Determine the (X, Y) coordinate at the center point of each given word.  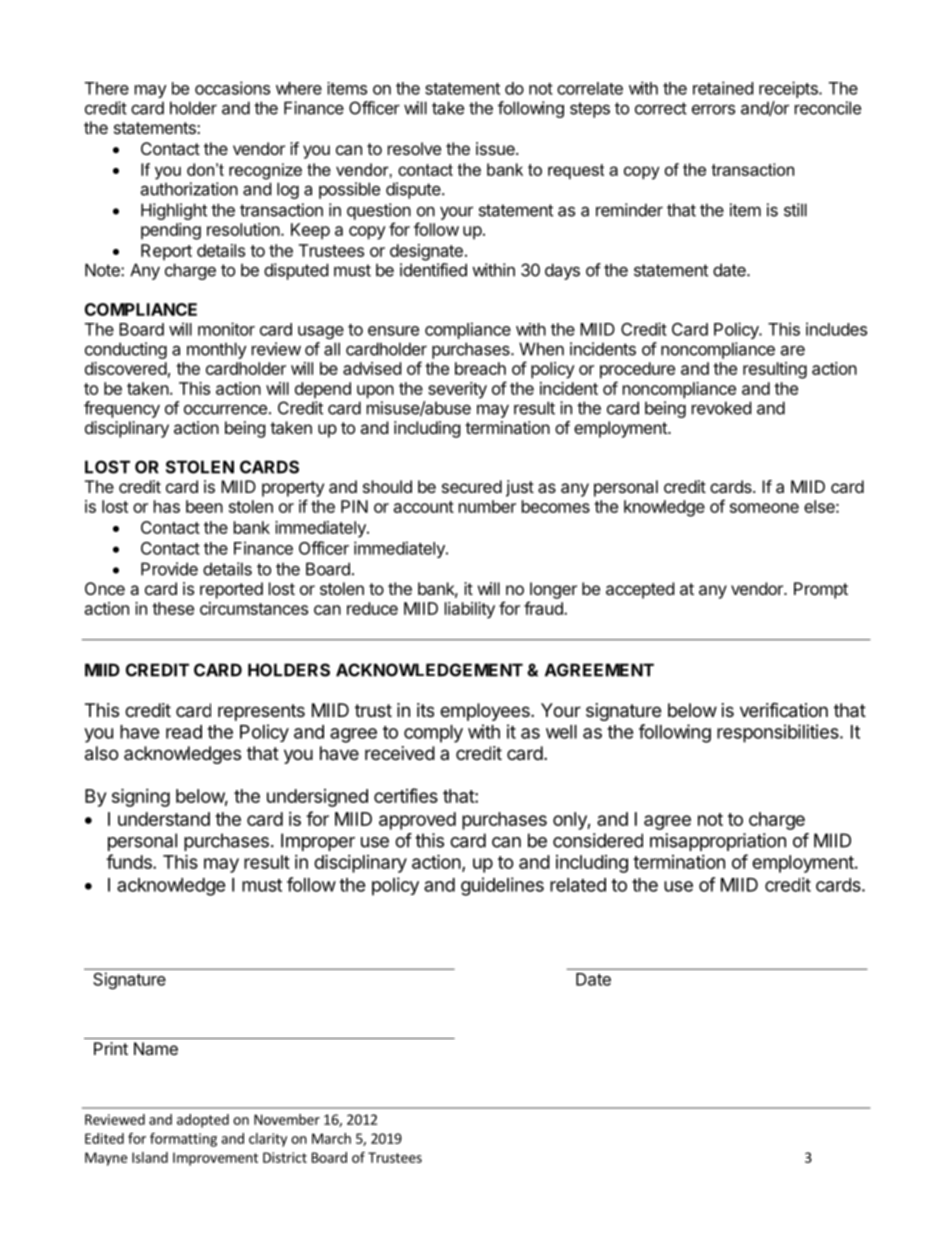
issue (496, 148)
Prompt (821, 590)
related (578, 885)
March (331, 1138)
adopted (203, 1121)
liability (470, 610)
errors (713, 109)
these (173, 608)
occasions (232, 88)
